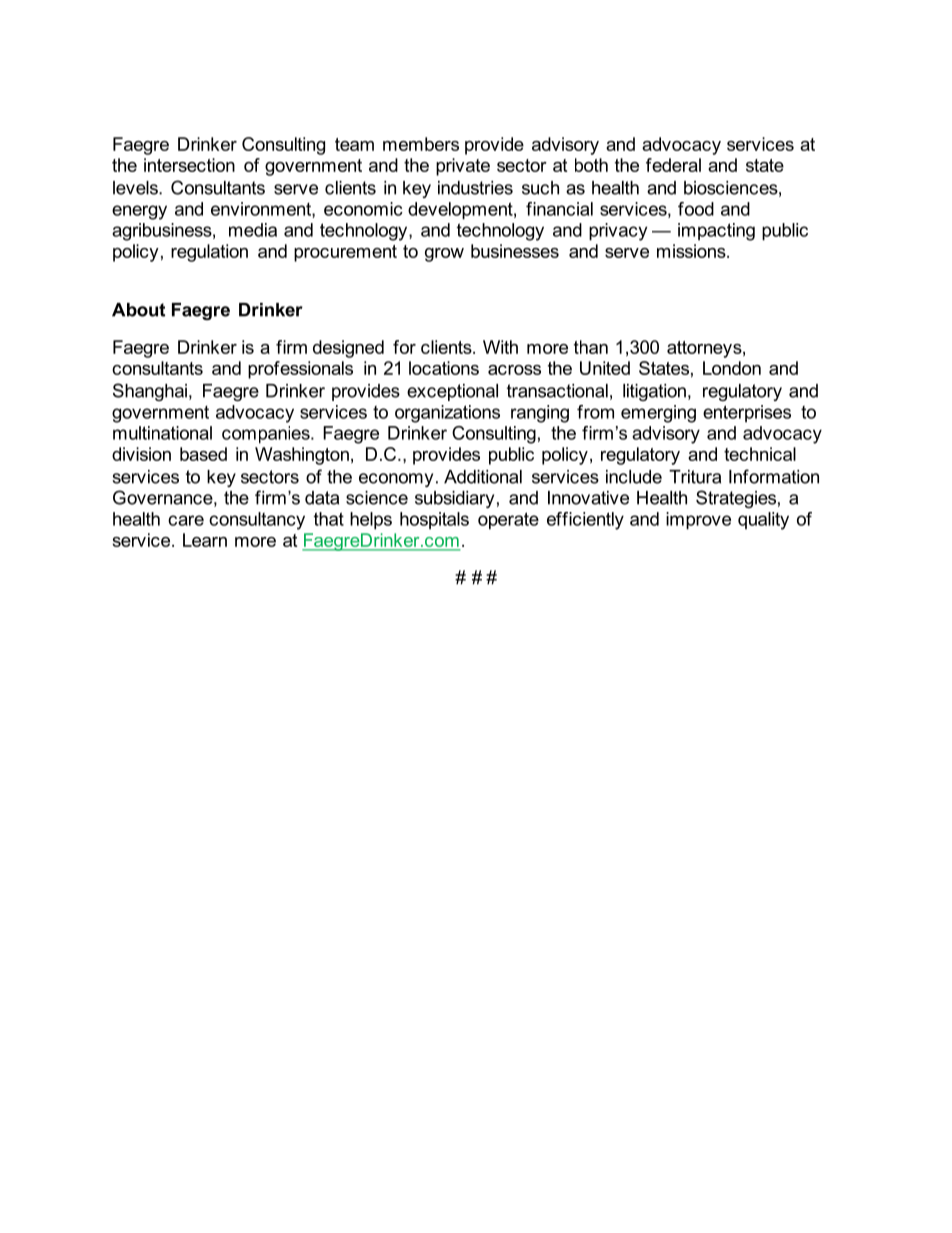 The width and height of the image is (952, 1233). What do you see at coordinates (463, 167) in the image?
I see `private` at bounding box center [463, 167].
